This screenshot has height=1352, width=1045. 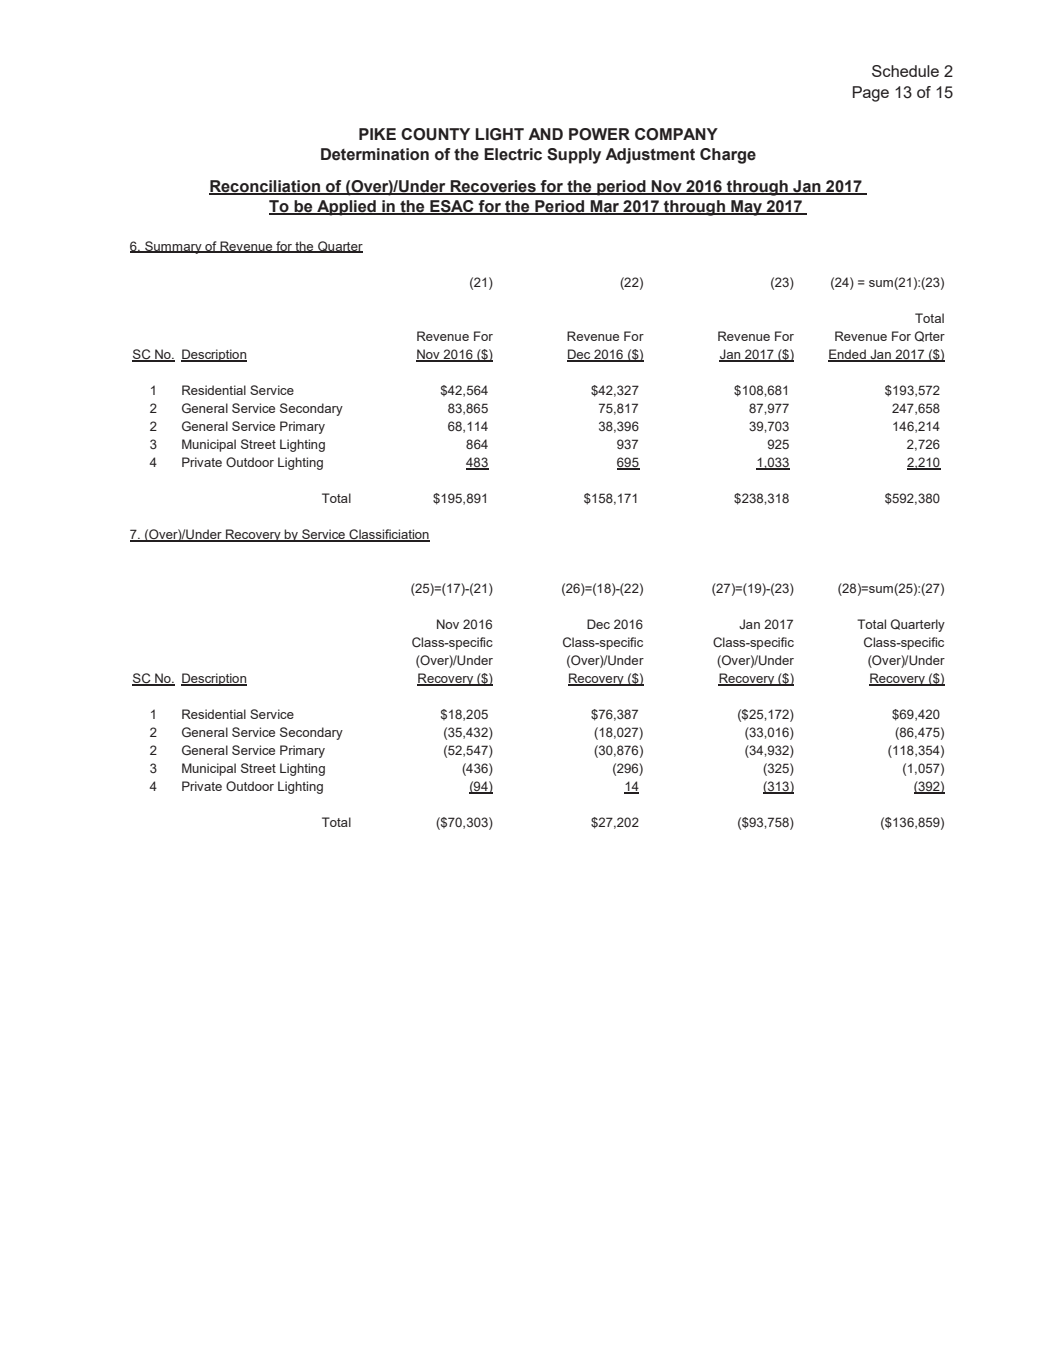 I want to click on PIKE, so click(x=377, y=134).
